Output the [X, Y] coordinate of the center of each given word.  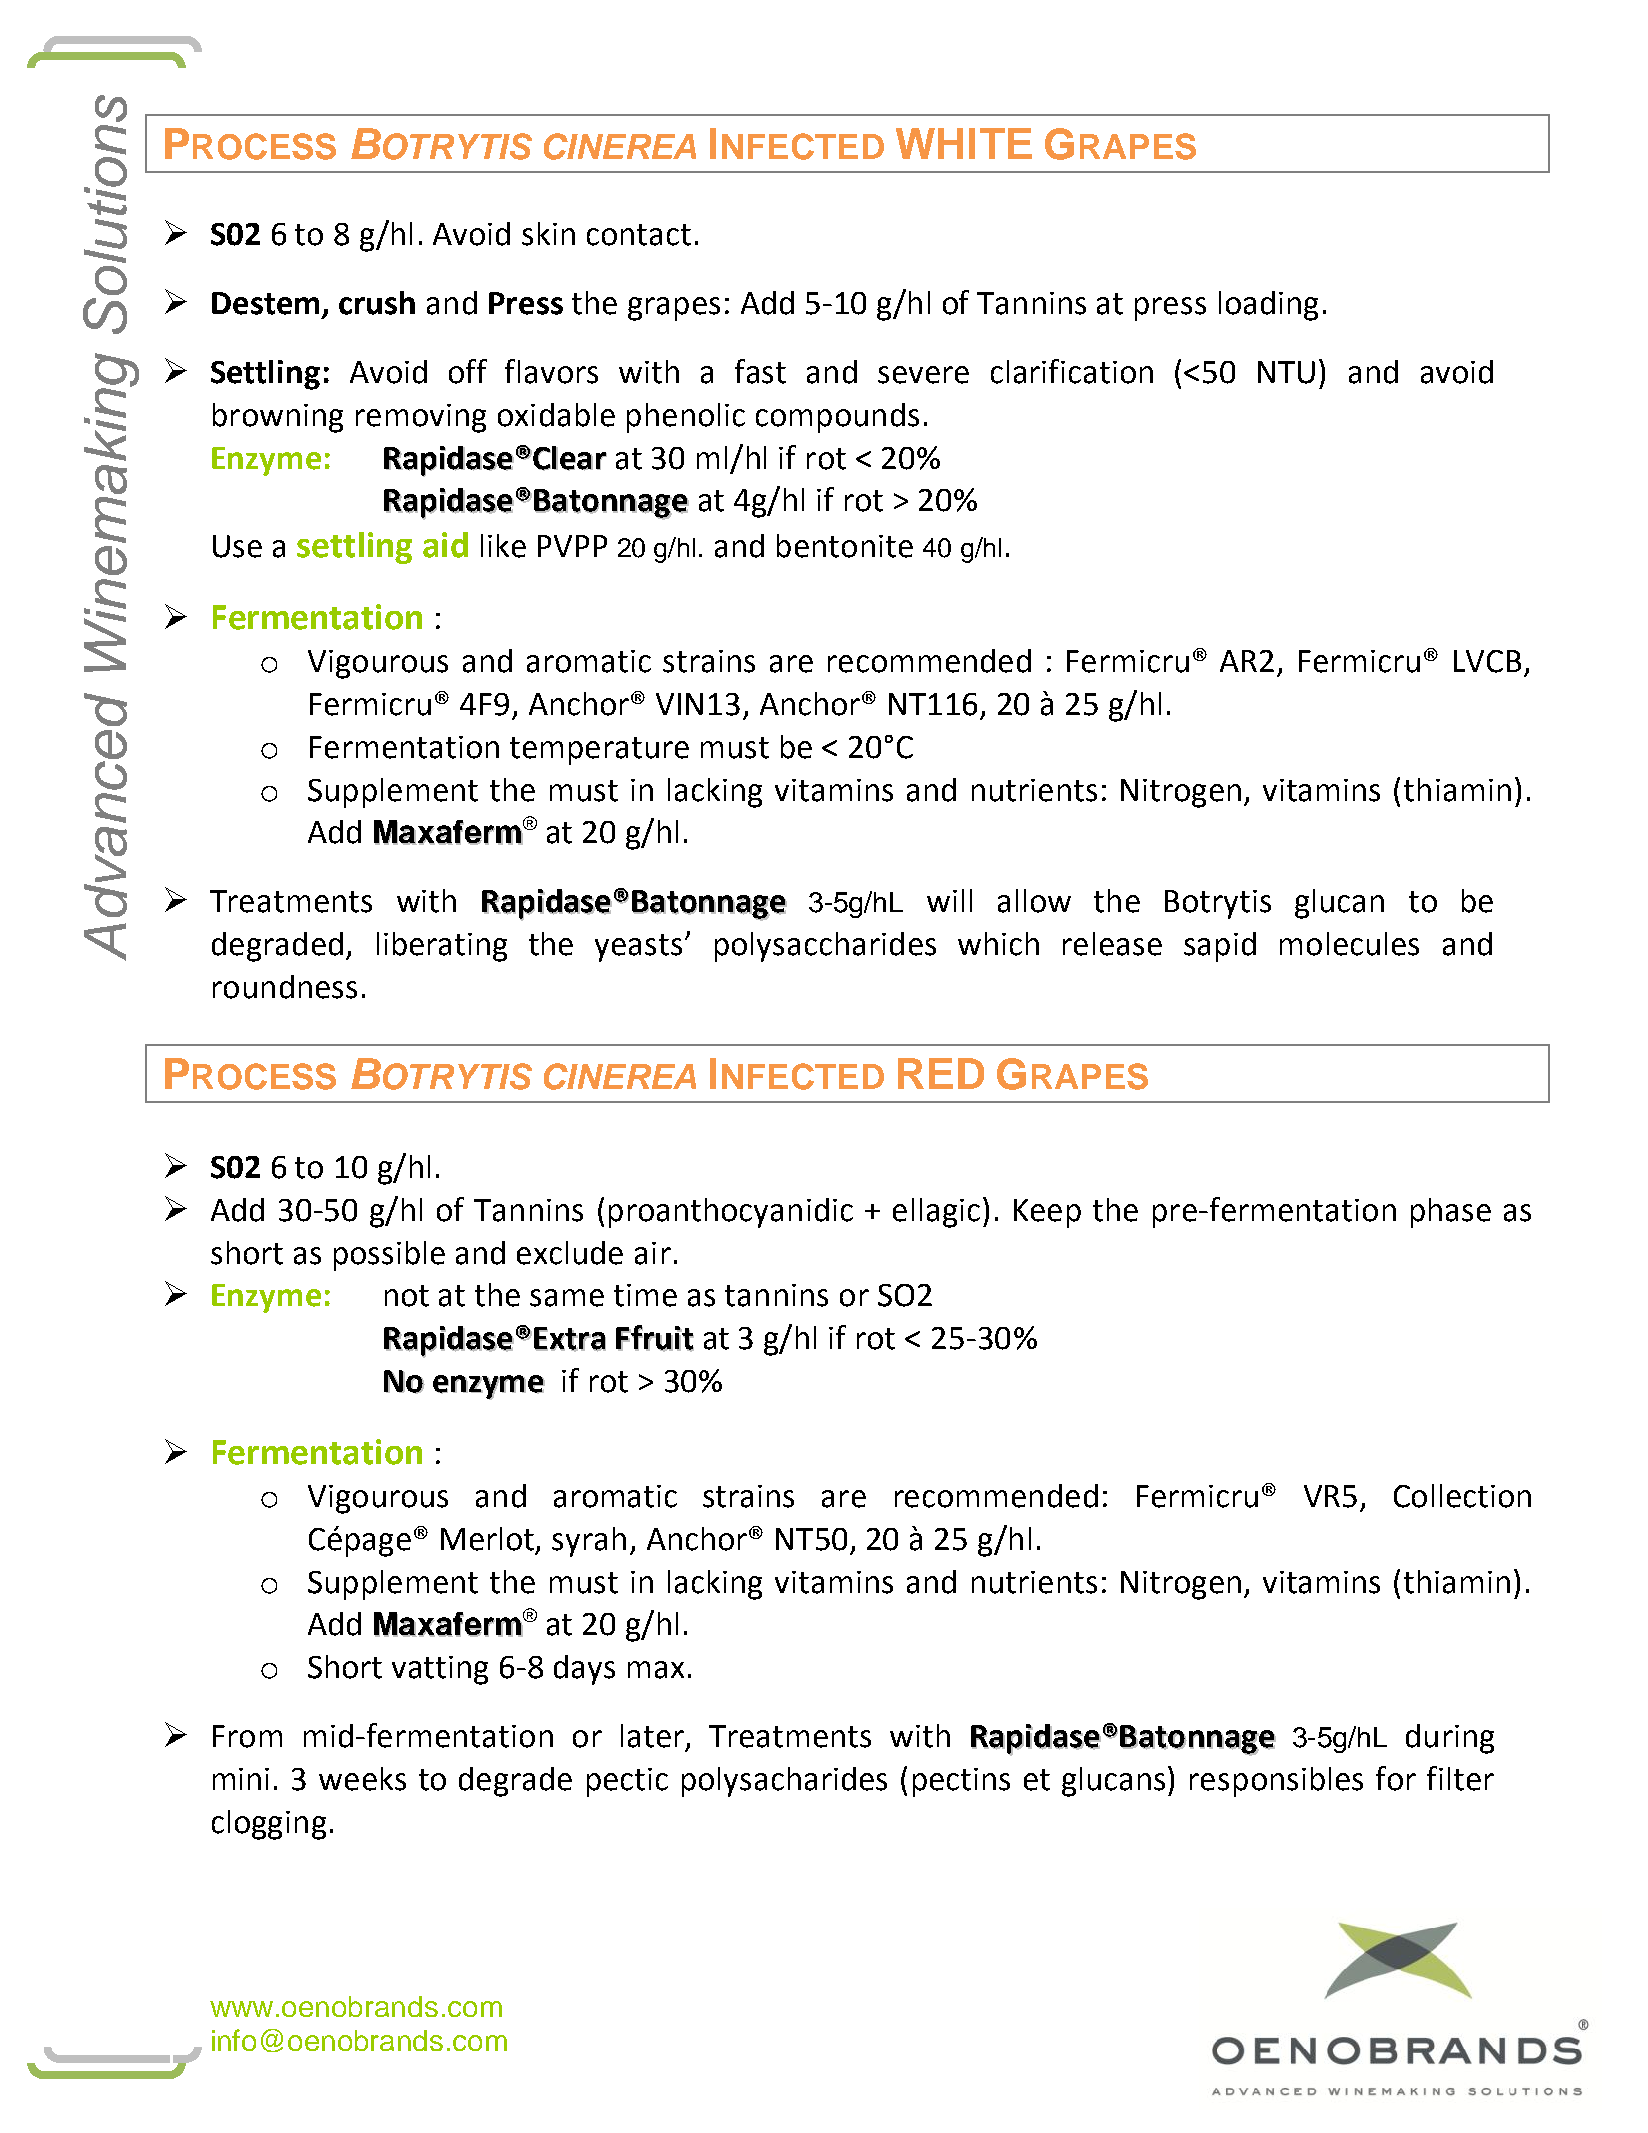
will [949, 900]
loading [1268, 306]
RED [941, 1073]
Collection [1462, 1496]
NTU [1286, 372]
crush [377, 303]
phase [1451, 1213]
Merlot [489, 1540]
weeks [362, 1779]
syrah [589, 1542]
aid [445, 545]
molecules [1349, 944]
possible [389, 1256]
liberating [442, 947]
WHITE [964, 143]
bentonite [845, 546]
